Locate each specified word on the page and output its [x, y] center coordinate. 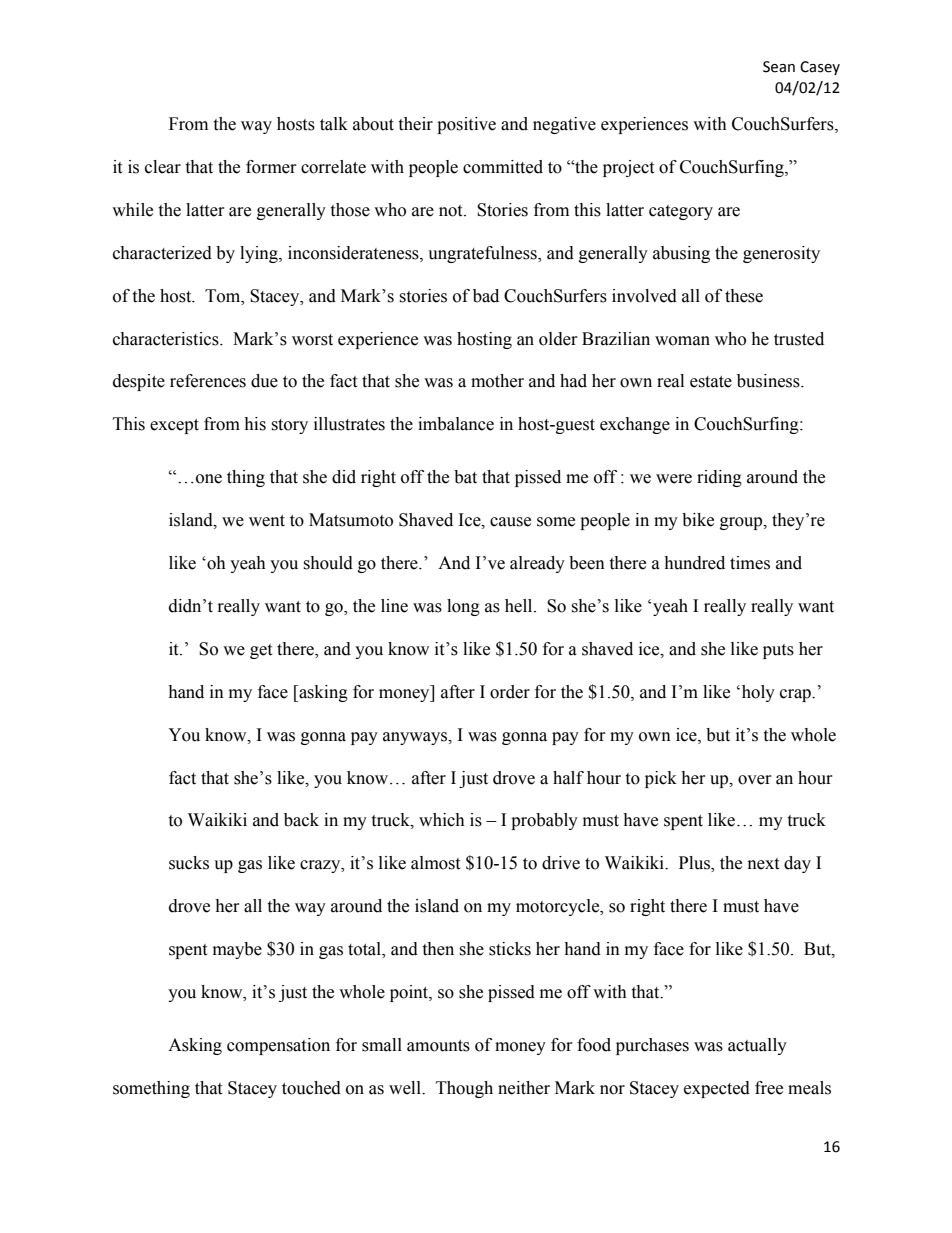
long [463, 607]
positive [466, 125]
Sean [779, 67]
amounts [438, 1046]
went [267, 521]
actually [757, 1046]
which [442, 820]
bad [486, 296]
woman [682, 341]
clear [163, 167]
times [750, 563]
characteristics [167, 339]
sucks [189, 863]
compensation [278, 1046]
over [755, 780]
